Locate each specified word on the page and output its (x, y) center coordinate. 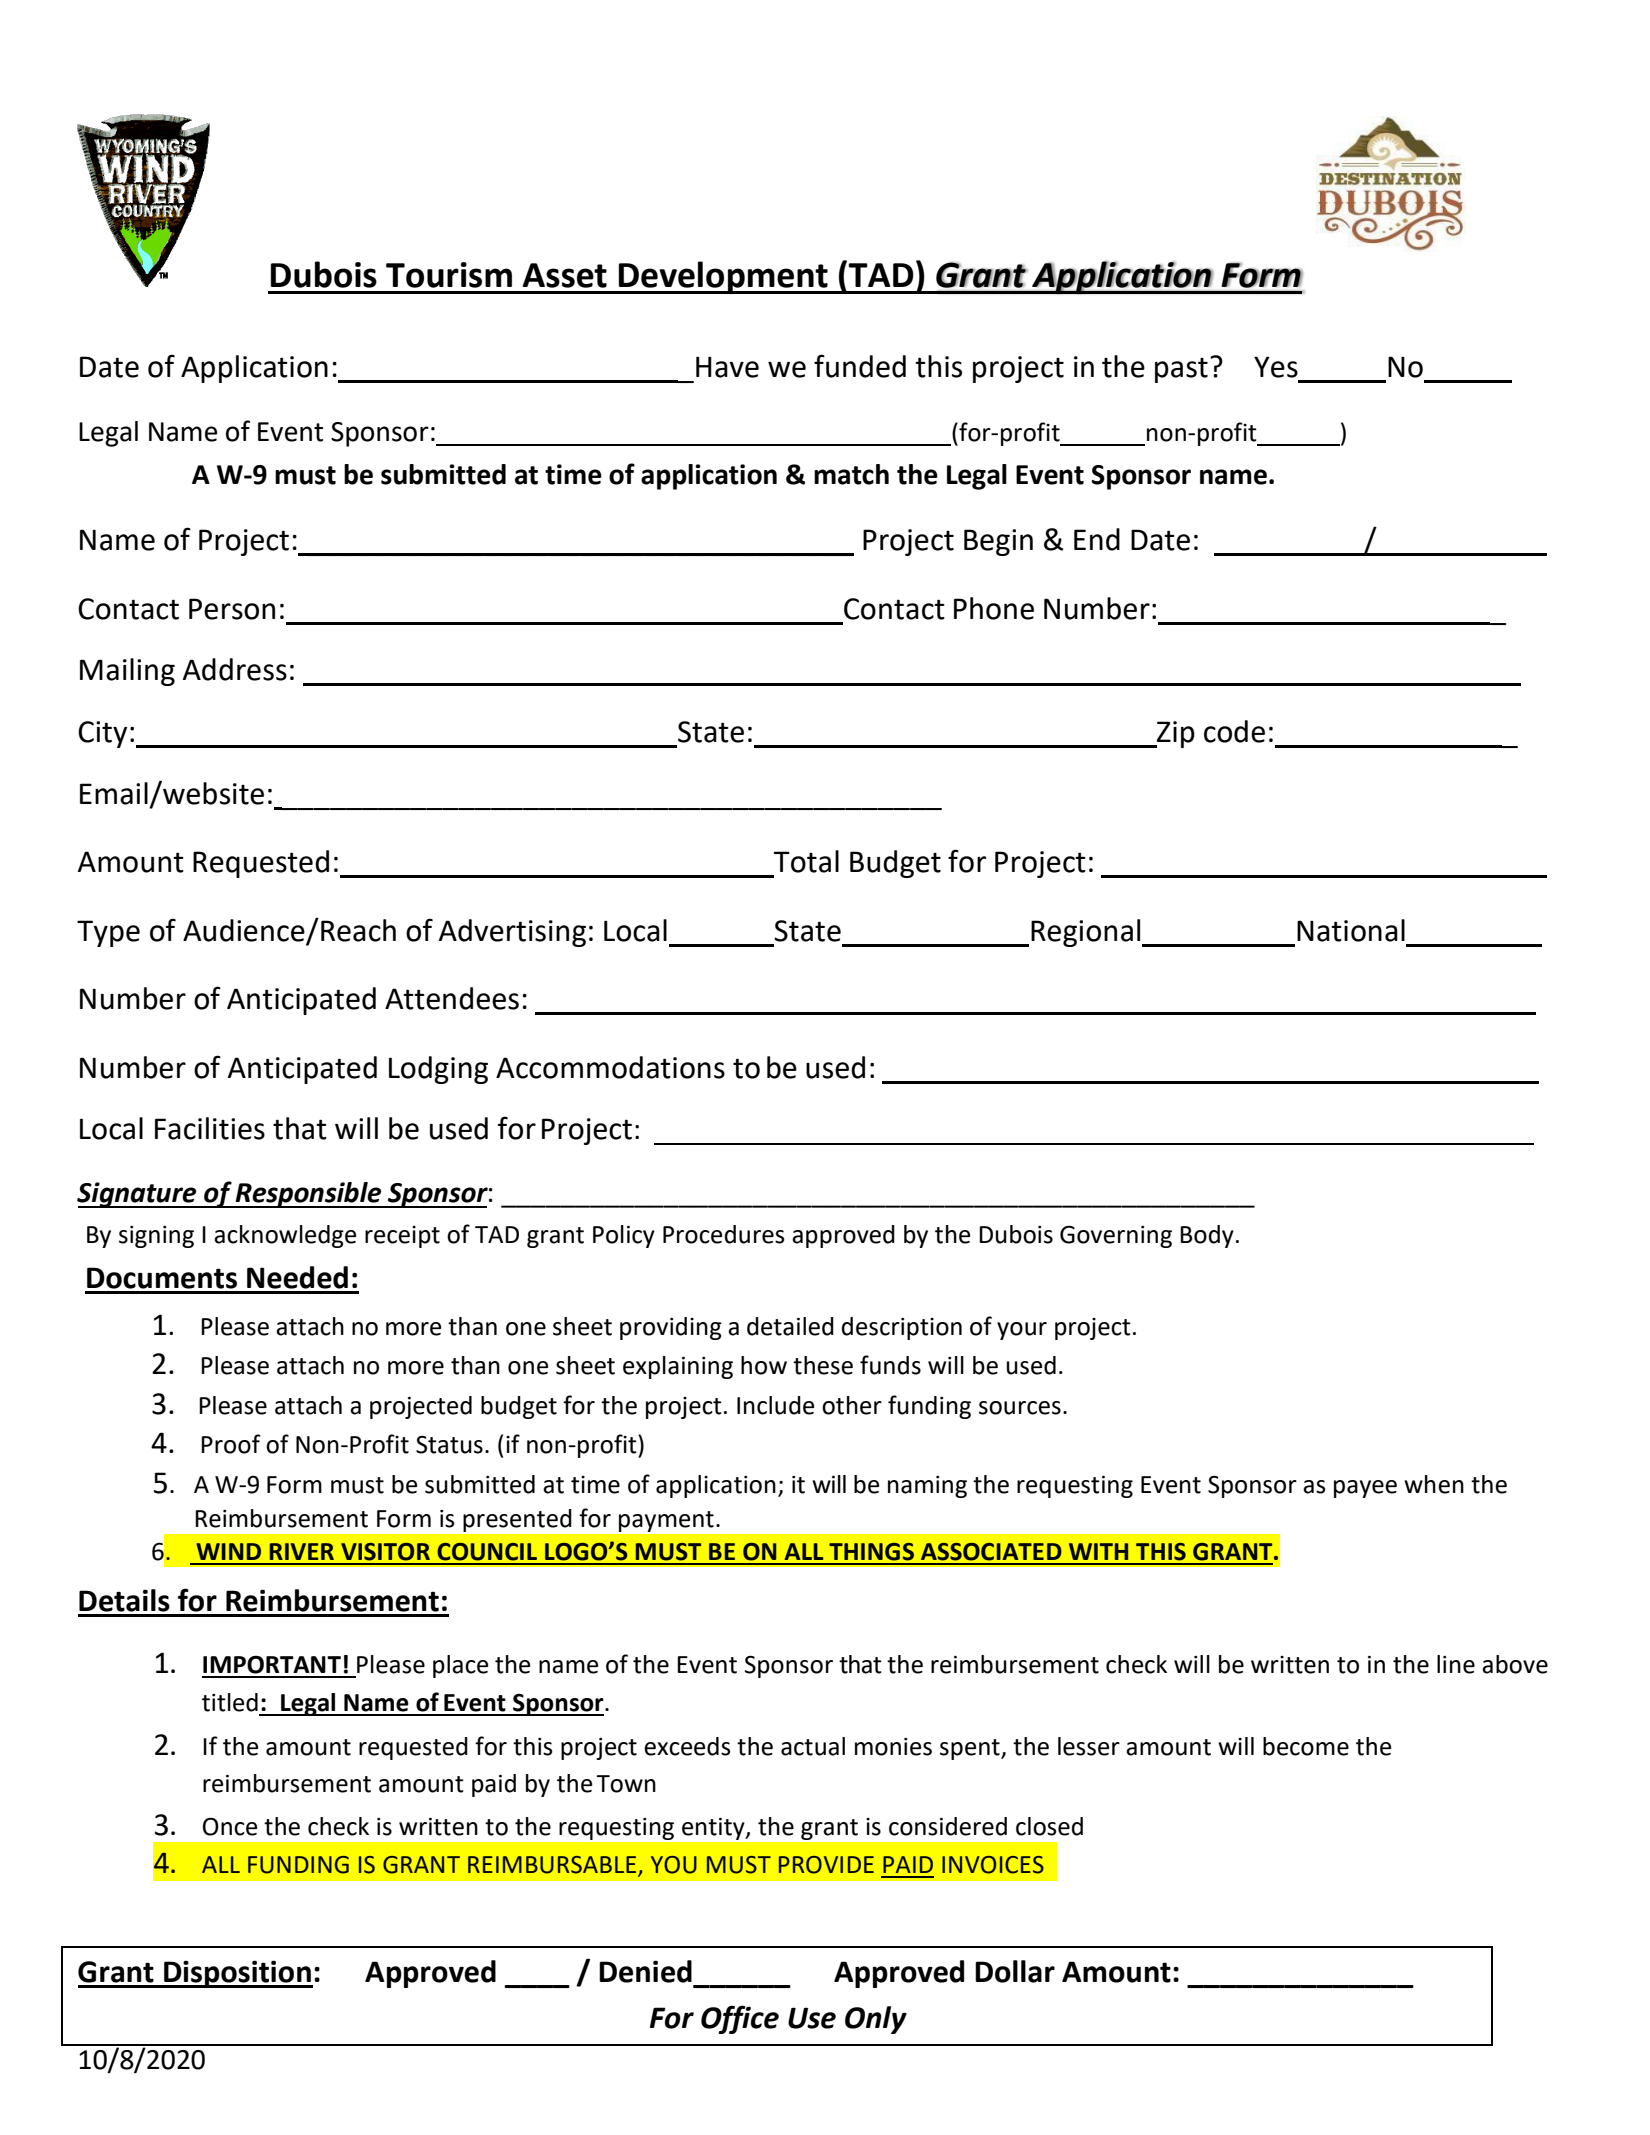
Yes (1276, 367)
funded (860, 366)
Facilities (210, 1128)
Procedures (724, 1234)
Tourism (449, 275)
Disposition (237, 1974)
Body (1207, 1236)
